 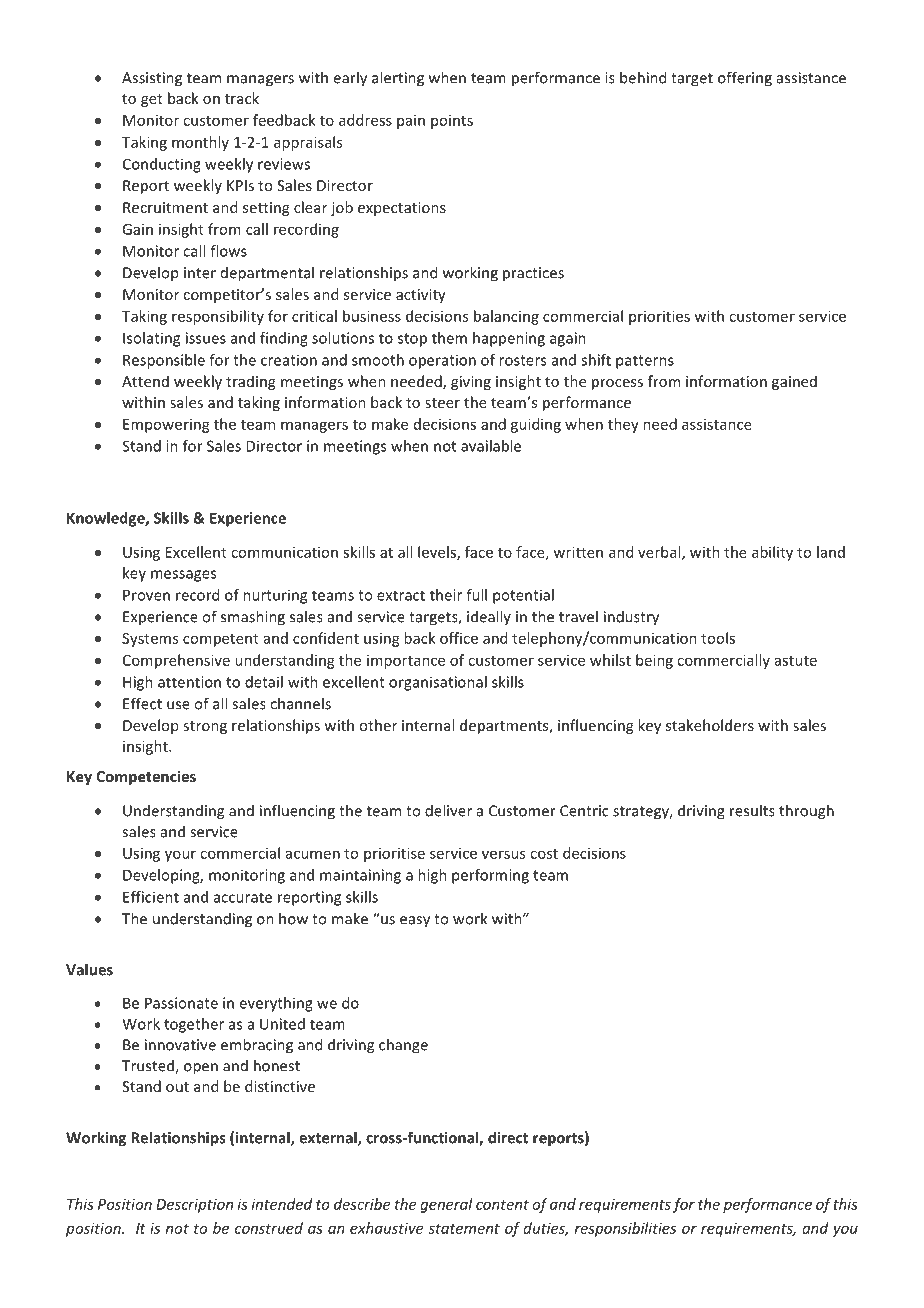 What do you see at coordinates (194, 1205) in the document?
I see `Description` at bounding box center [194, 1205].
